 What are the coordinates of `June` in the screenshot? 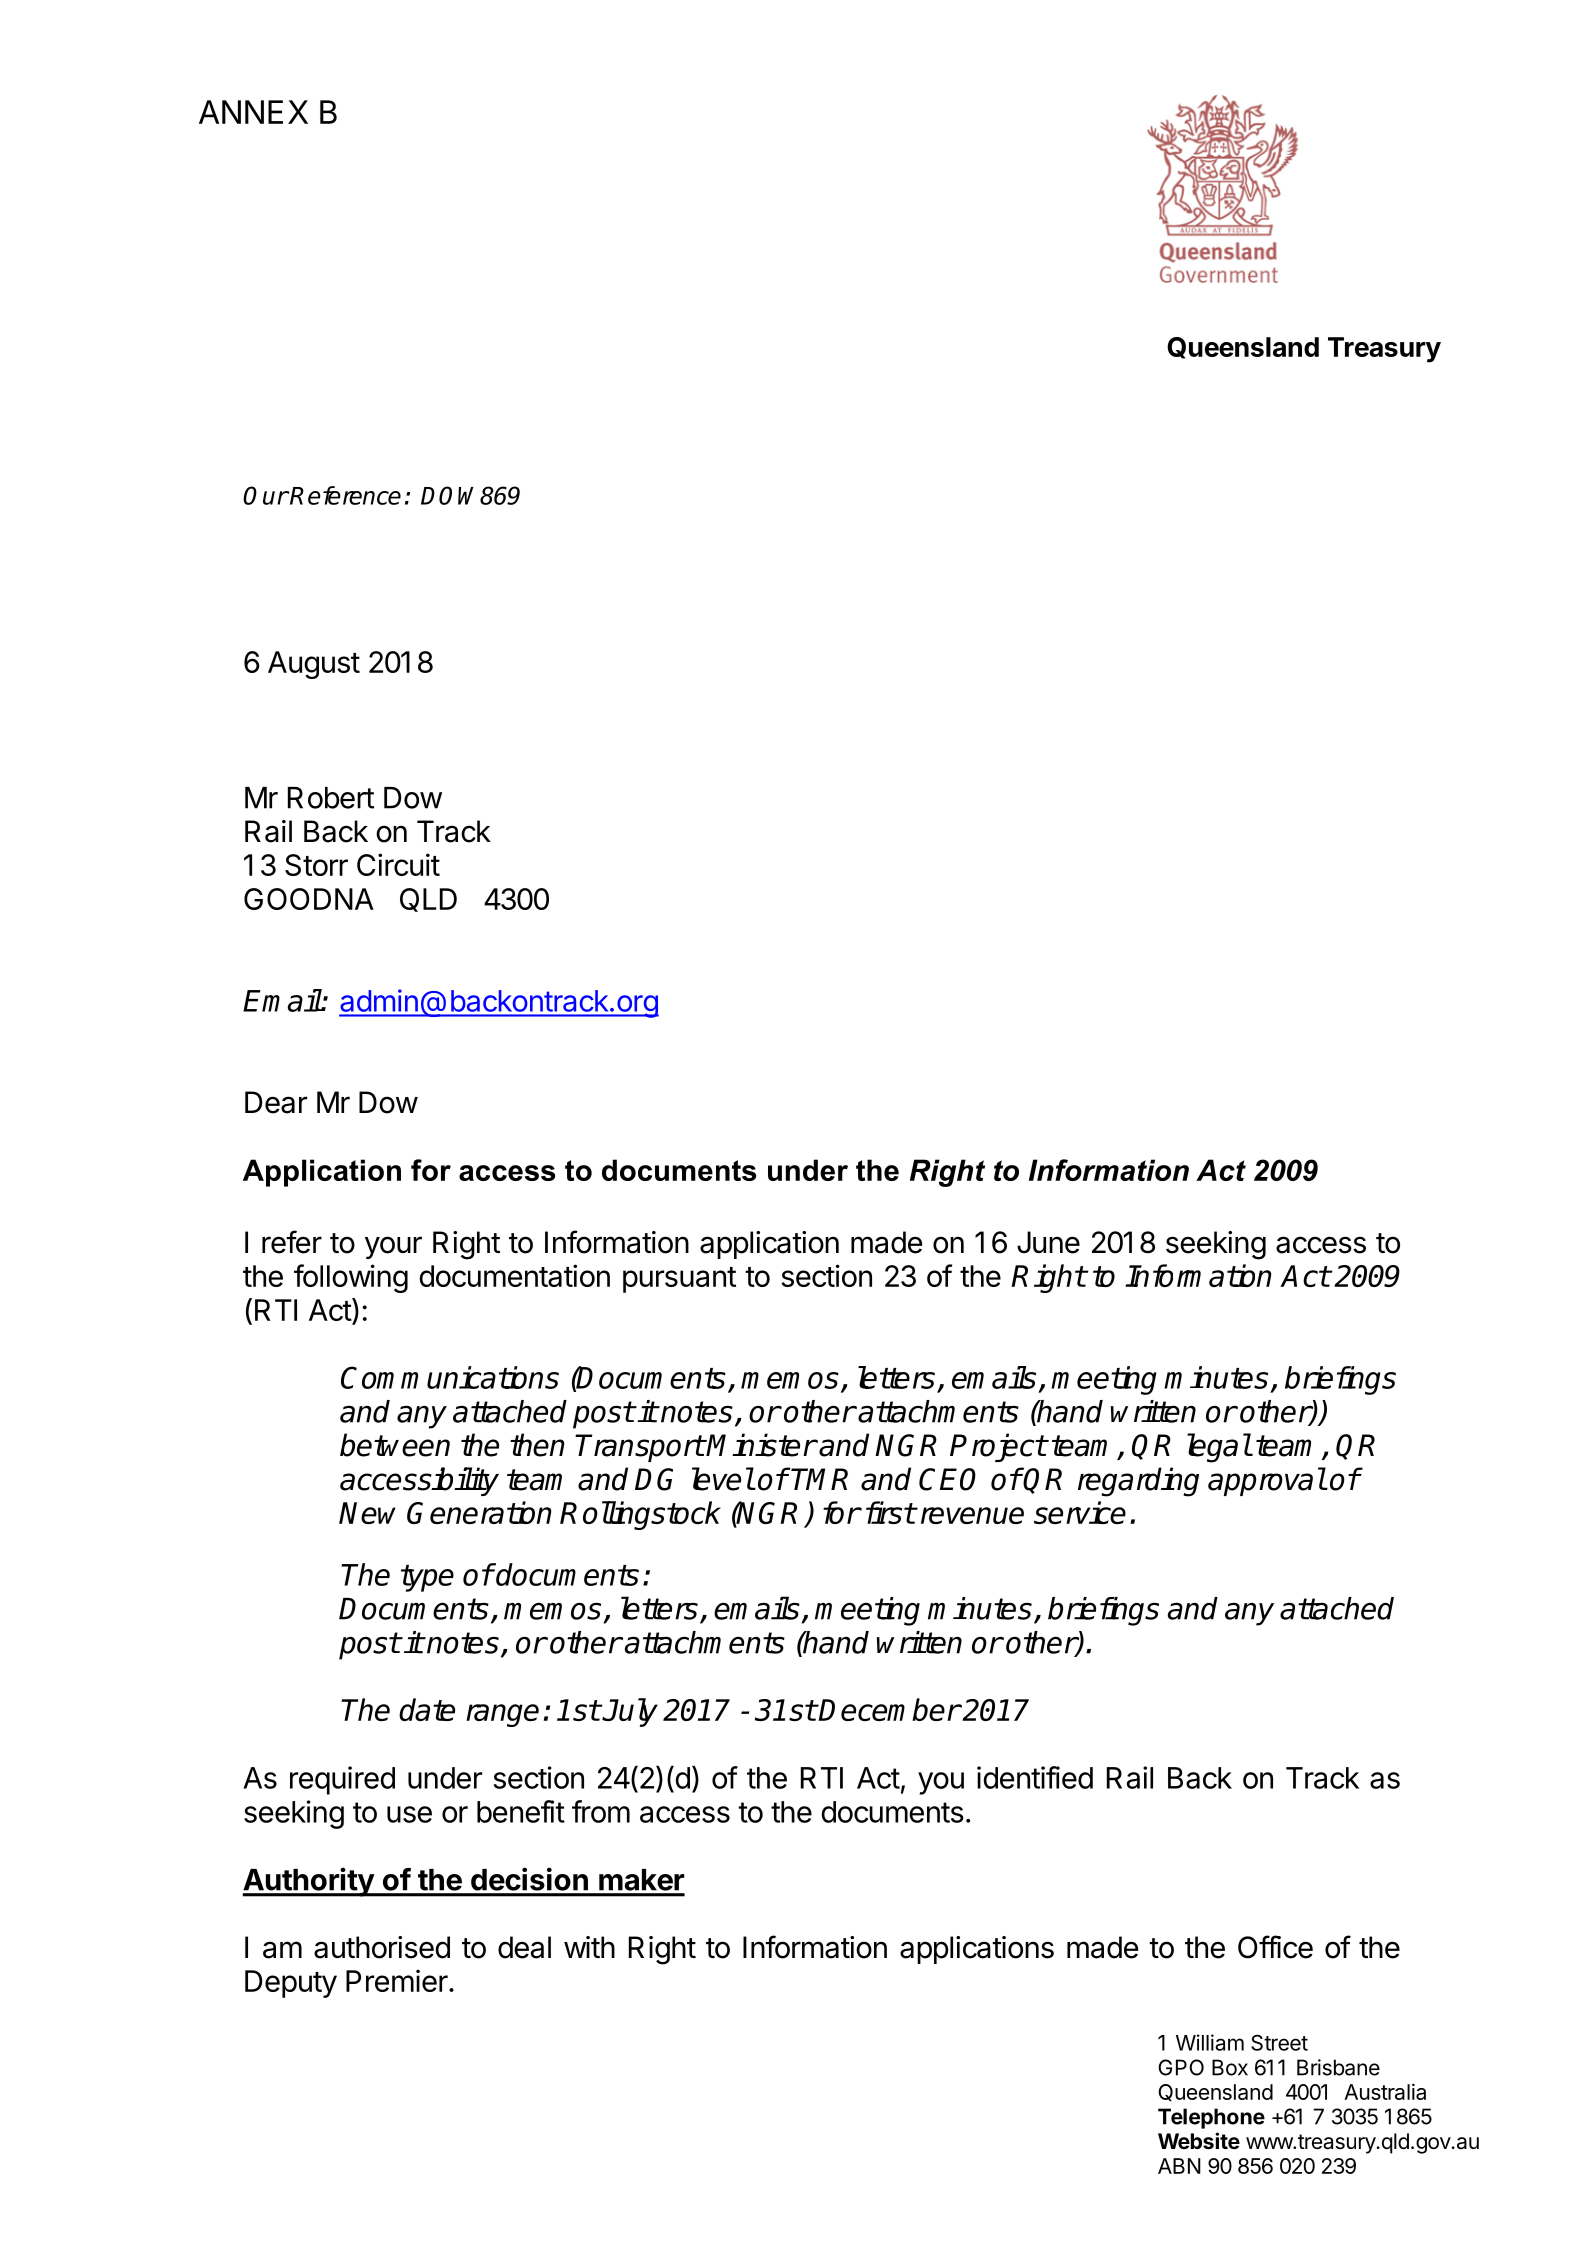 It's located at (1048, 1242).
